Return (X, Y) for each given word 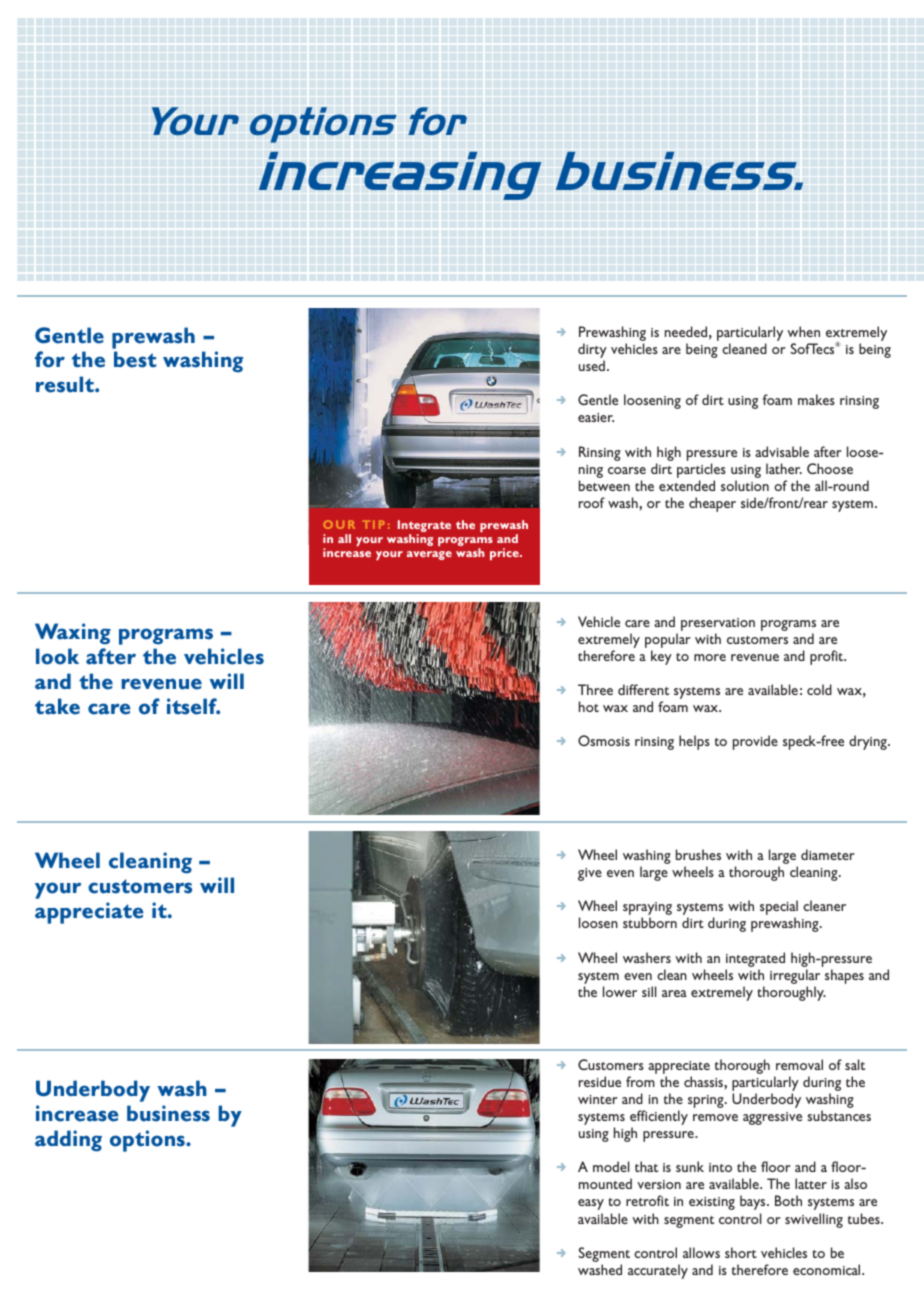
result (66, 384)
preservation (718, 624)
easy (591, 1204)
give (590, 874)
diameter (827, 854)
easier (596, 417)
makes (816, 399)
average (429, 555)
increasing (400, 176)
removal (799, 1064)
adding (68, 1141)
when (803, 331)
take (57, 706)
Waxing (73, 634)
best (135, 359)
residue (600, 1081)
